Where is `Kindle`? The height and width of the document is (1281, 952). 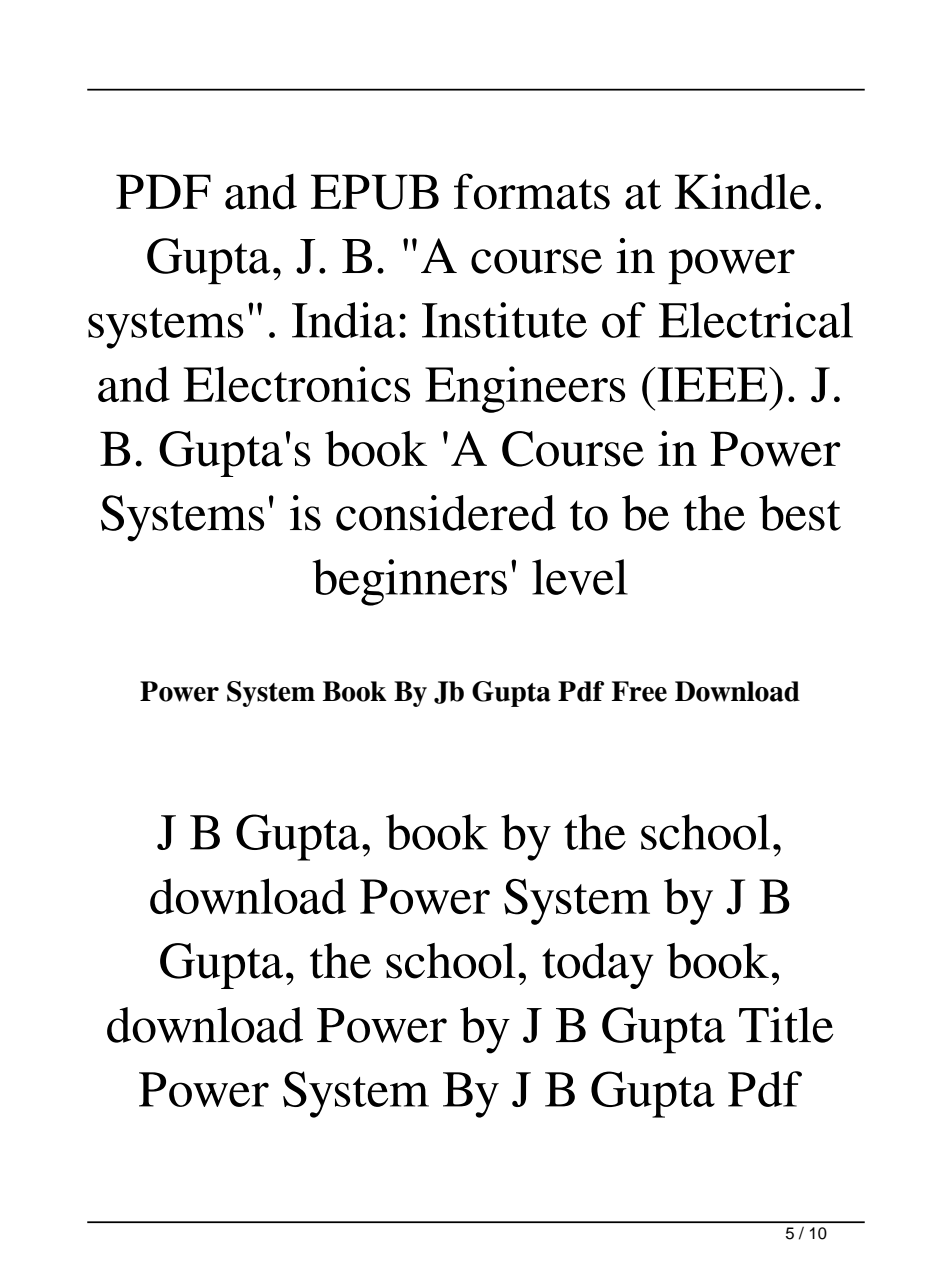 Kindle is located at coordinates (743, 191).
